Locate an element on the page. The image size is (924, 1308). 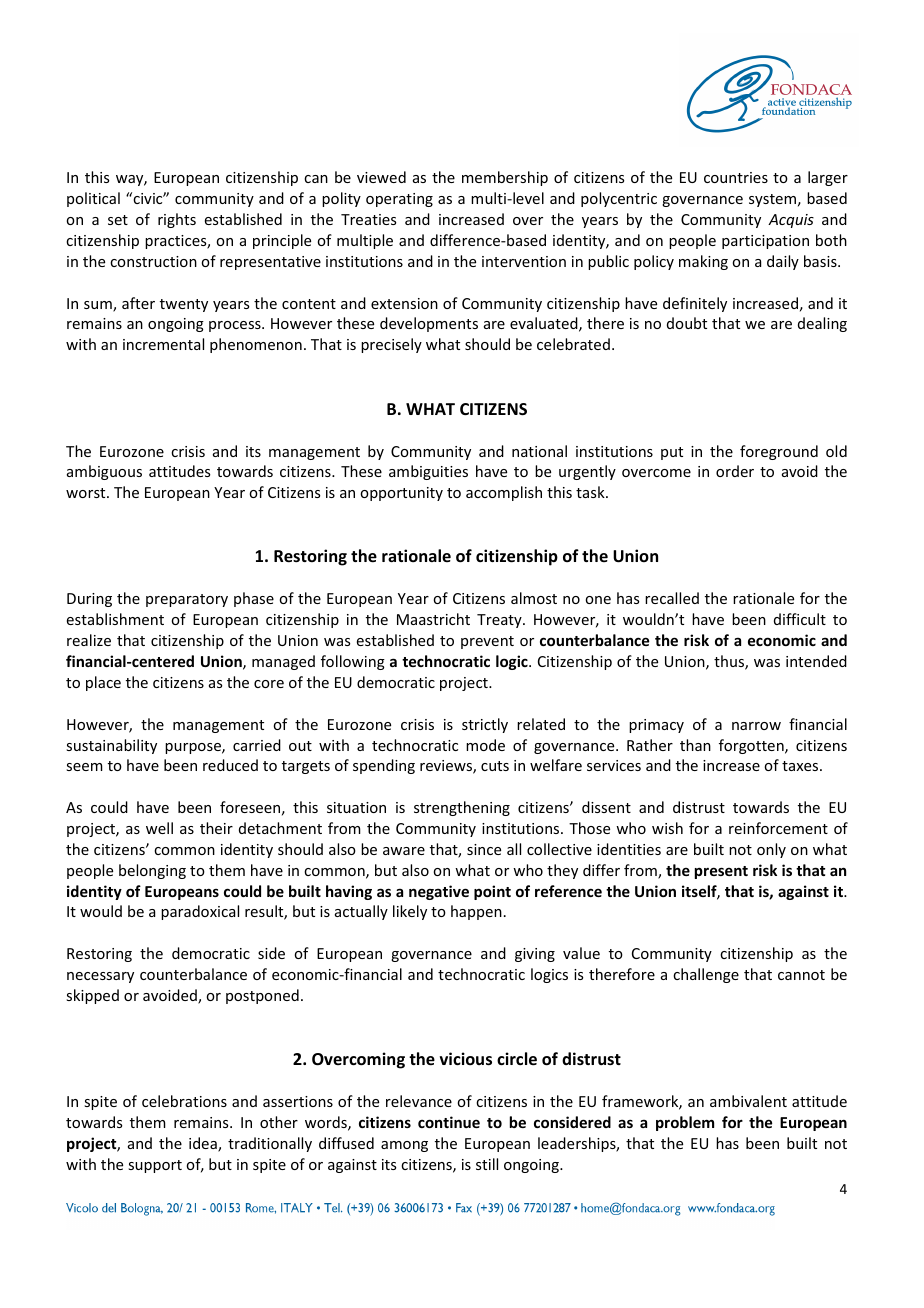
countries is located at coordinates (736, 177).
